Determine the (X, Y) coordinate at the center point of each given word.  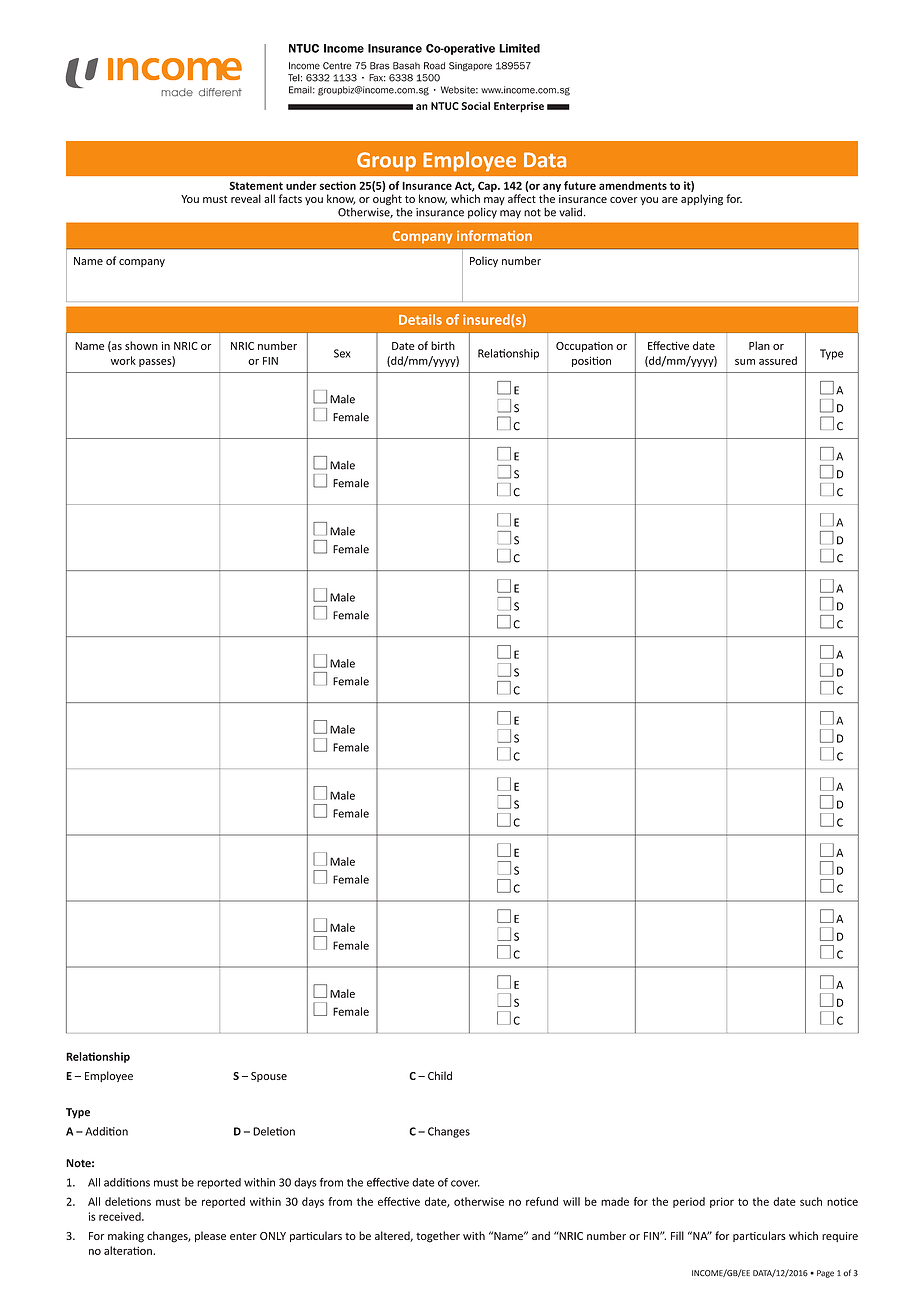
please (210, 1236)
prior (722, 1202)
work (123, 360)
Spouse (269, 1077)
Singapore (470, 66)
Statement (256, 185)
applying (702, 200)
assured (778, 360)
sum (745, 362)
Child (440, 1075)
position (591, 361)
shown (141, 345)
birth (443, 345)
